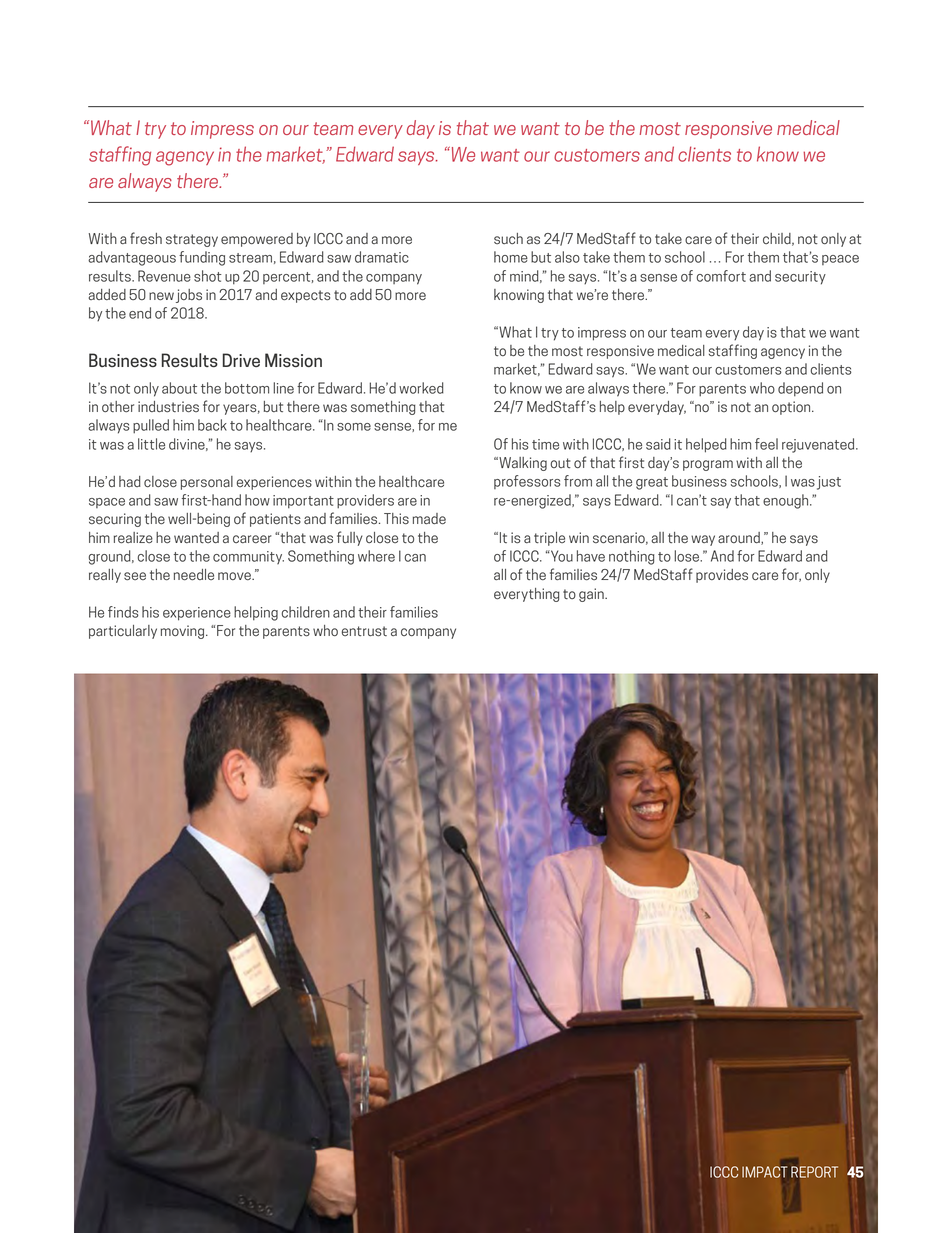  What do you see at coordinates (364, 631) in the image?
I see `entrust` at bounding box center [364, 631].
